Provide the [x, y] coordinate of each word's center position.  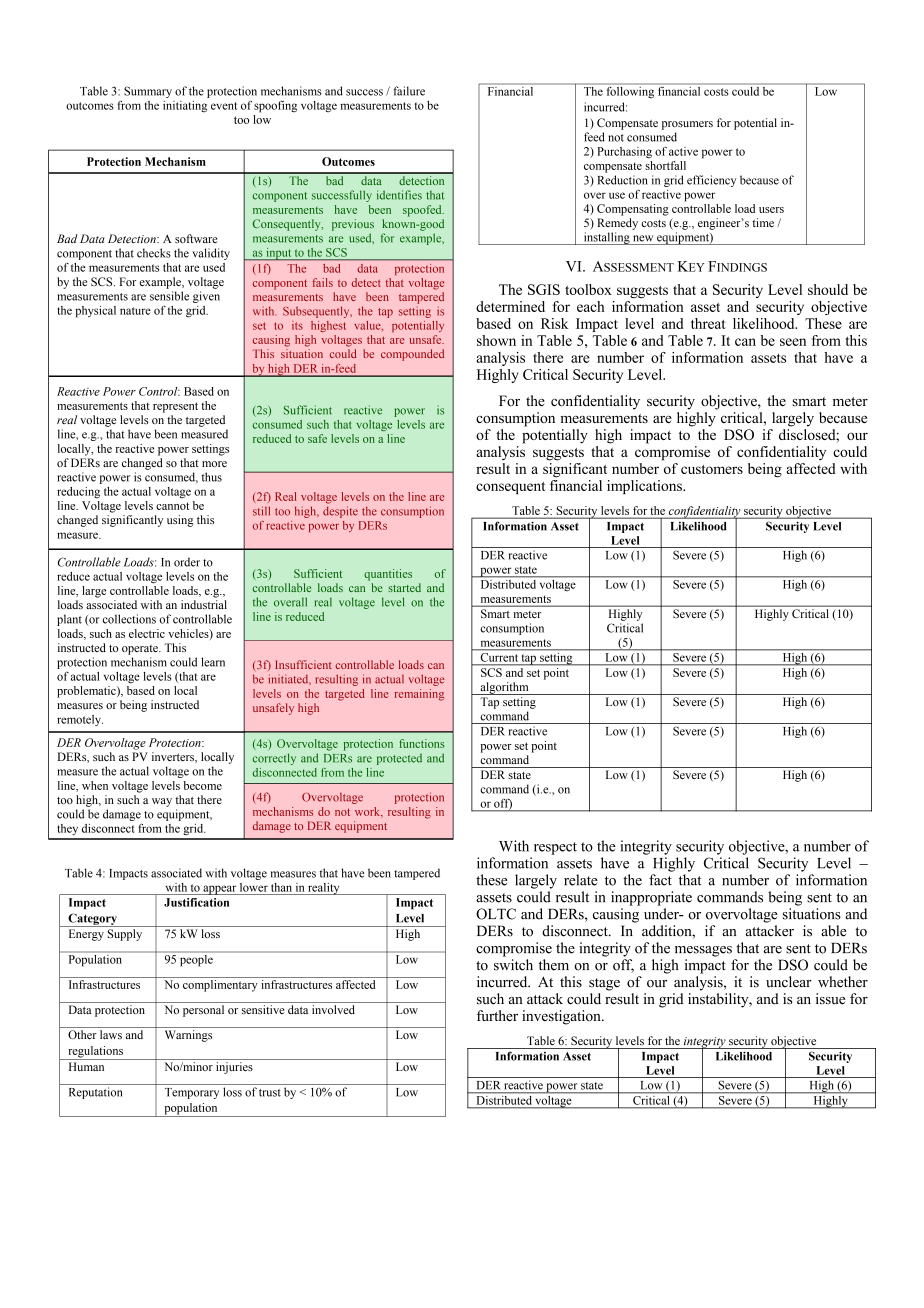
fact [660, 880]
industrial [204, 604]
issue [830, 999]
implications [645, 487]
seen [793, 342]
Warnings [188, 1036]
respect [555, 848]
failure [409, 91]
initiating [185, 106]
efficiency [711, 181]
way [162, 802]
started [404, 587]
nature [135, 311]
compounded [412, 355]
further [497, 1015]
